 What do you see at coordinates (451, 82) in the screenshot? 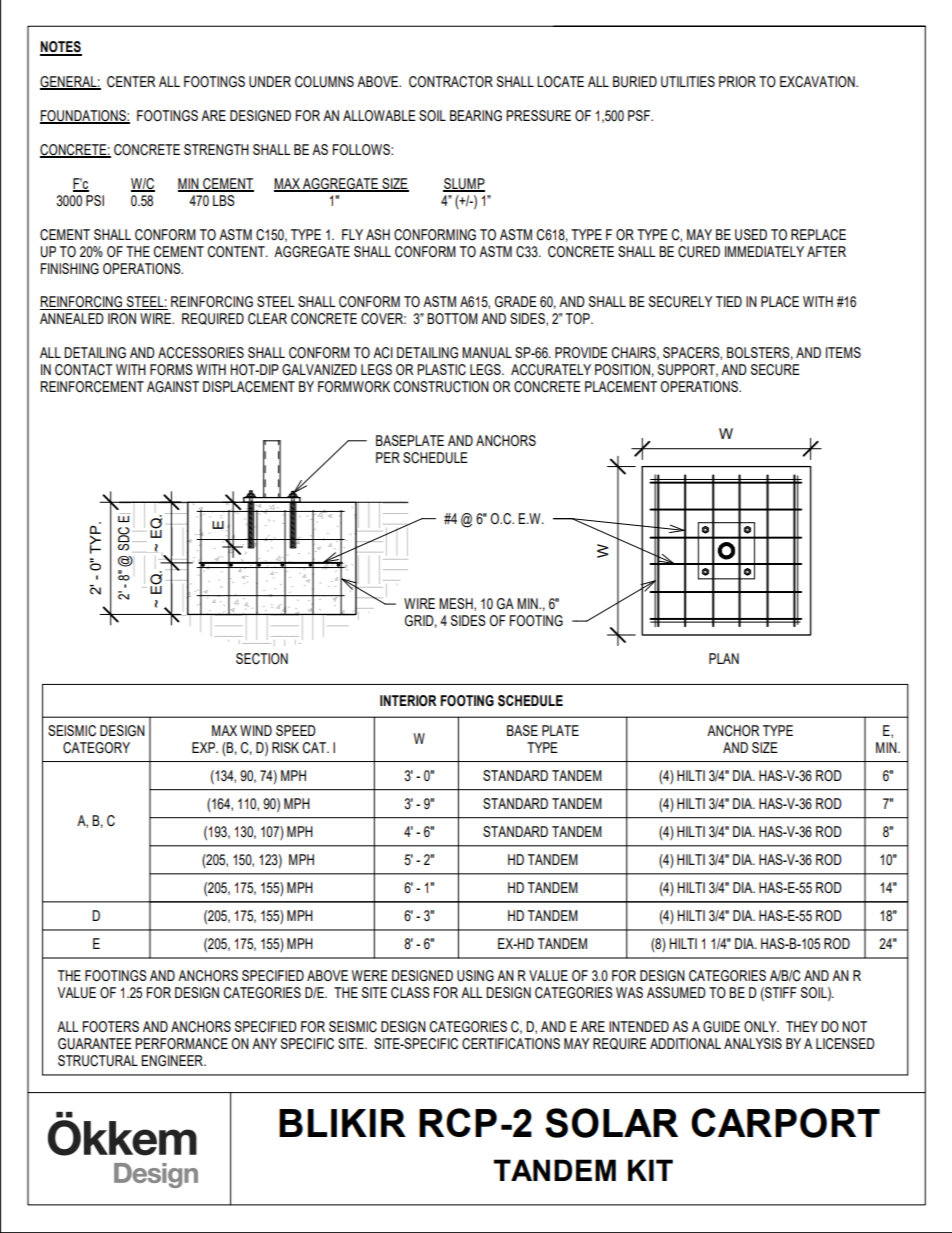
I see `CONTRACTOR` at bounding box center [451, 82].
